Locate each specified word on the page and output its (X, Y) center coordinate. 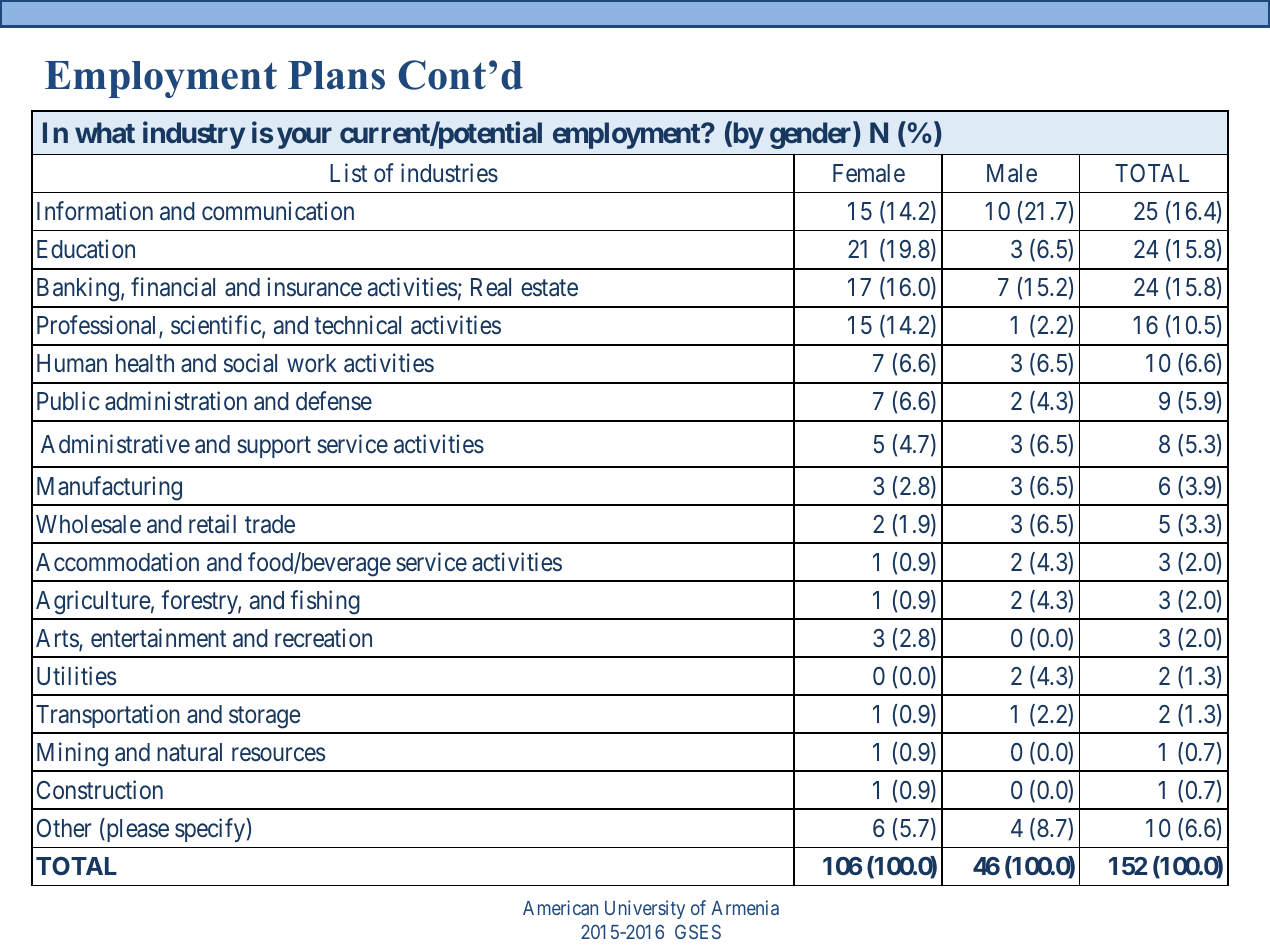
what (105, 132)
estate (549, 288)
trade (270, 524)
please (136, 830)
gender (812, 135)
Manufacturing (109, 488)
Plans (336, 75)
